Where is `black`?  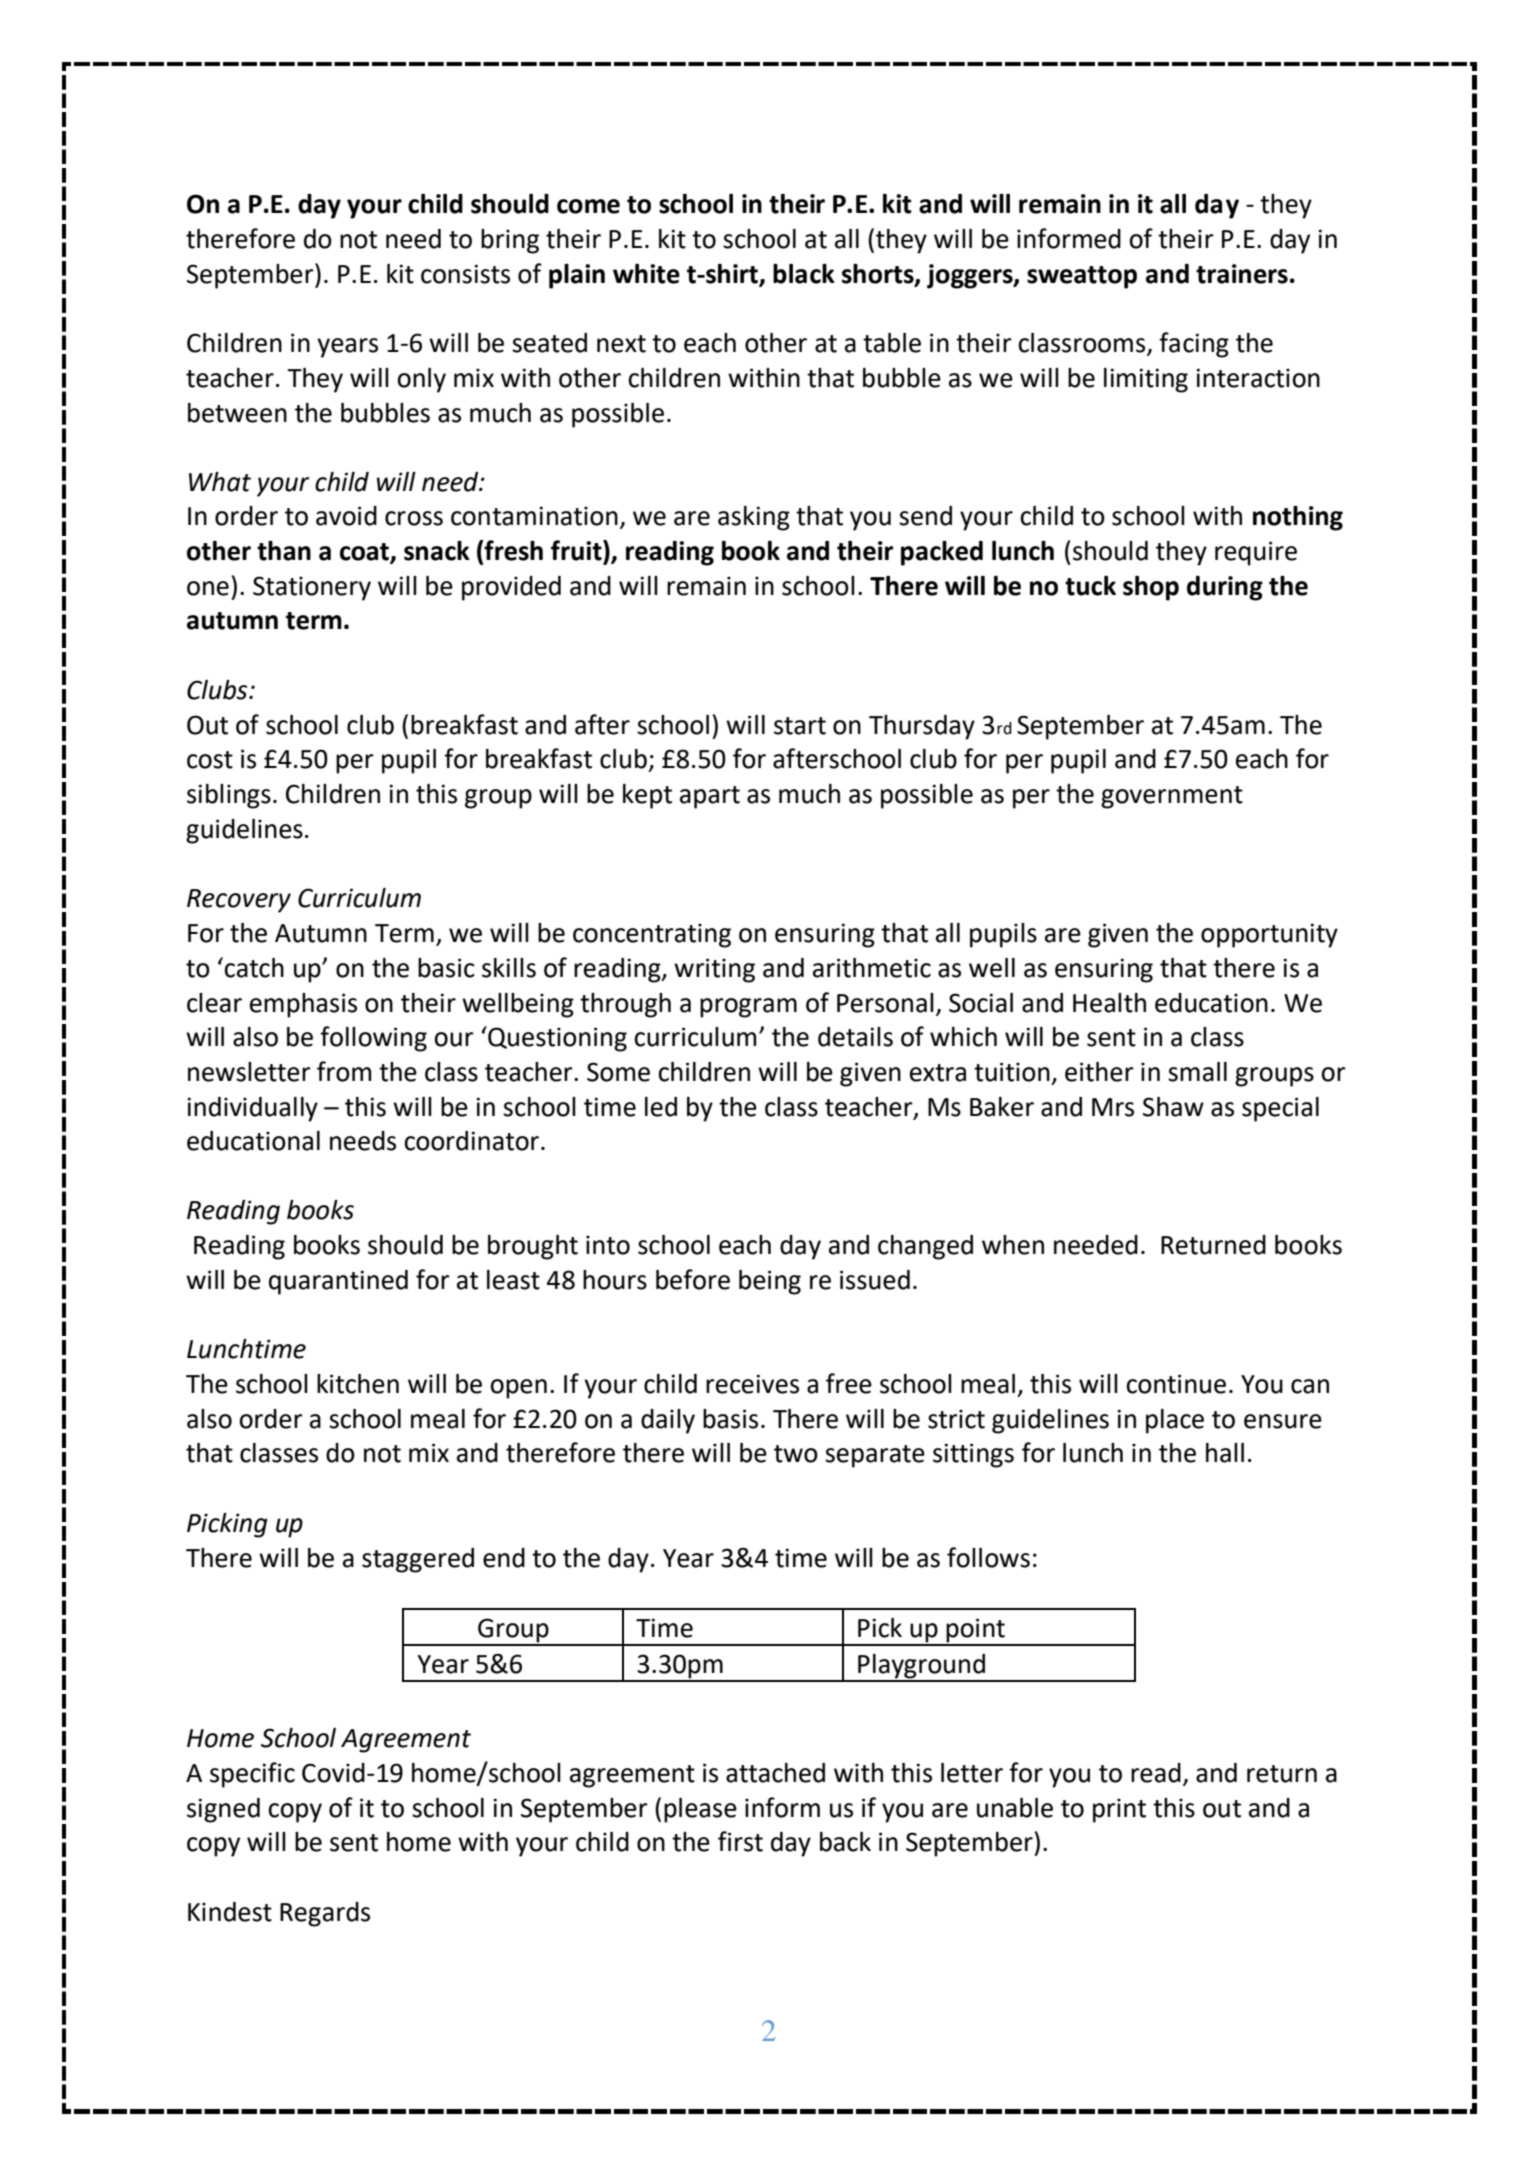
black is located at coordinates (804, 274).
